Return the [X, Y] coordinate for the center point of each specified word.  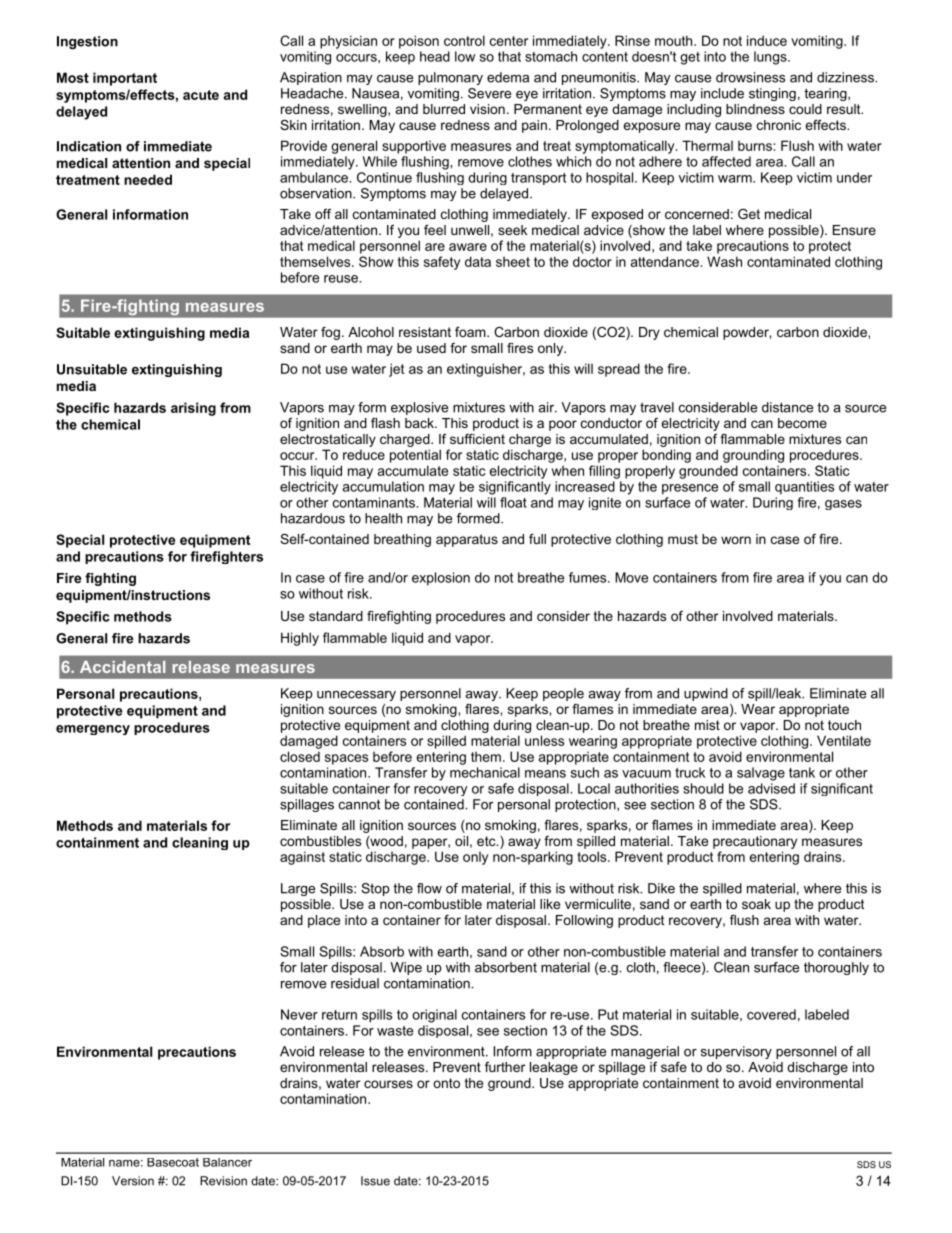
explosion [441, 579]
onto [446, 1083]
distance [787, 407]
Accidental [122, 667]
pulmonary [450, 78]
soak [756, 904]
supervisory [736, 1052]
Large [298, 889]
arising [193, 409]
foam [471, 332]
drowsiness [750, 77]
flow [429, 888]
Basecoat [173, 1162]
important [125, 79]
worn [736, 540]
